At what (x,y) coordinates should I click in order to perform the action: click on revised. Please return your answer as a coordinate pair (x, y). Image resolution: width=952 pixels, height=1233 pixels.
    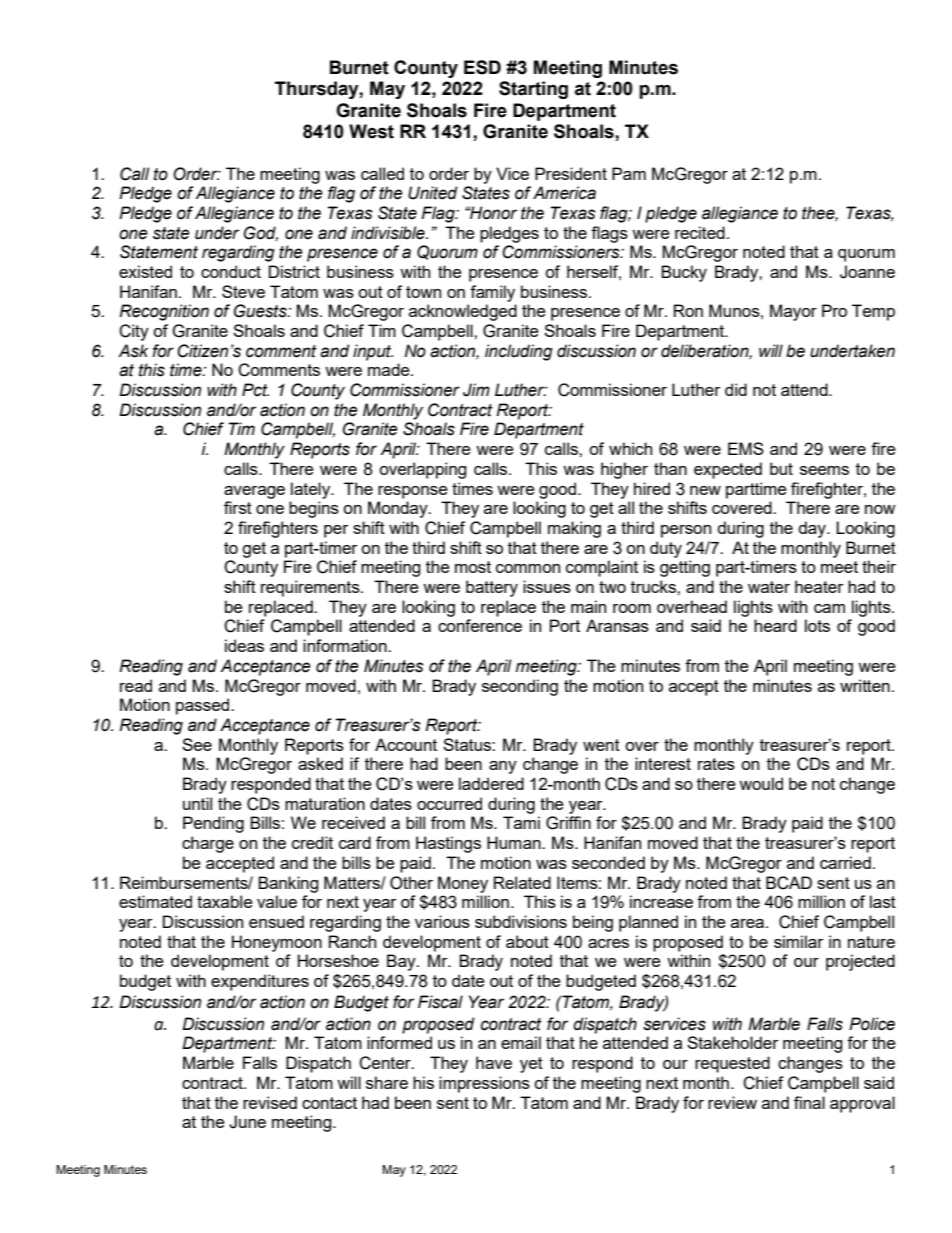
    Looking at the image, I should click on (270, 1102).
